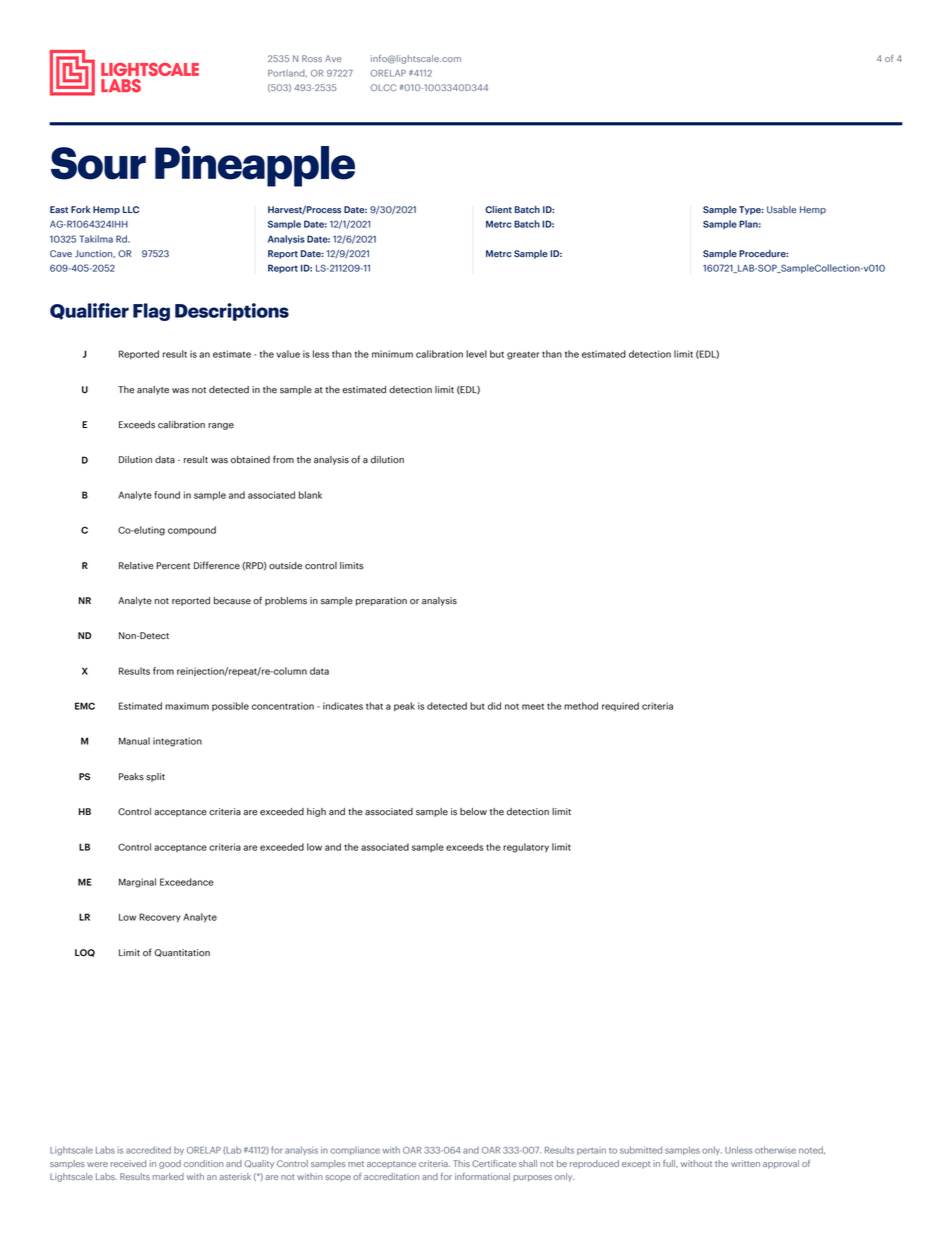 This page has width=952, height=1233. I want to click on Usable, so click(781, 210).
